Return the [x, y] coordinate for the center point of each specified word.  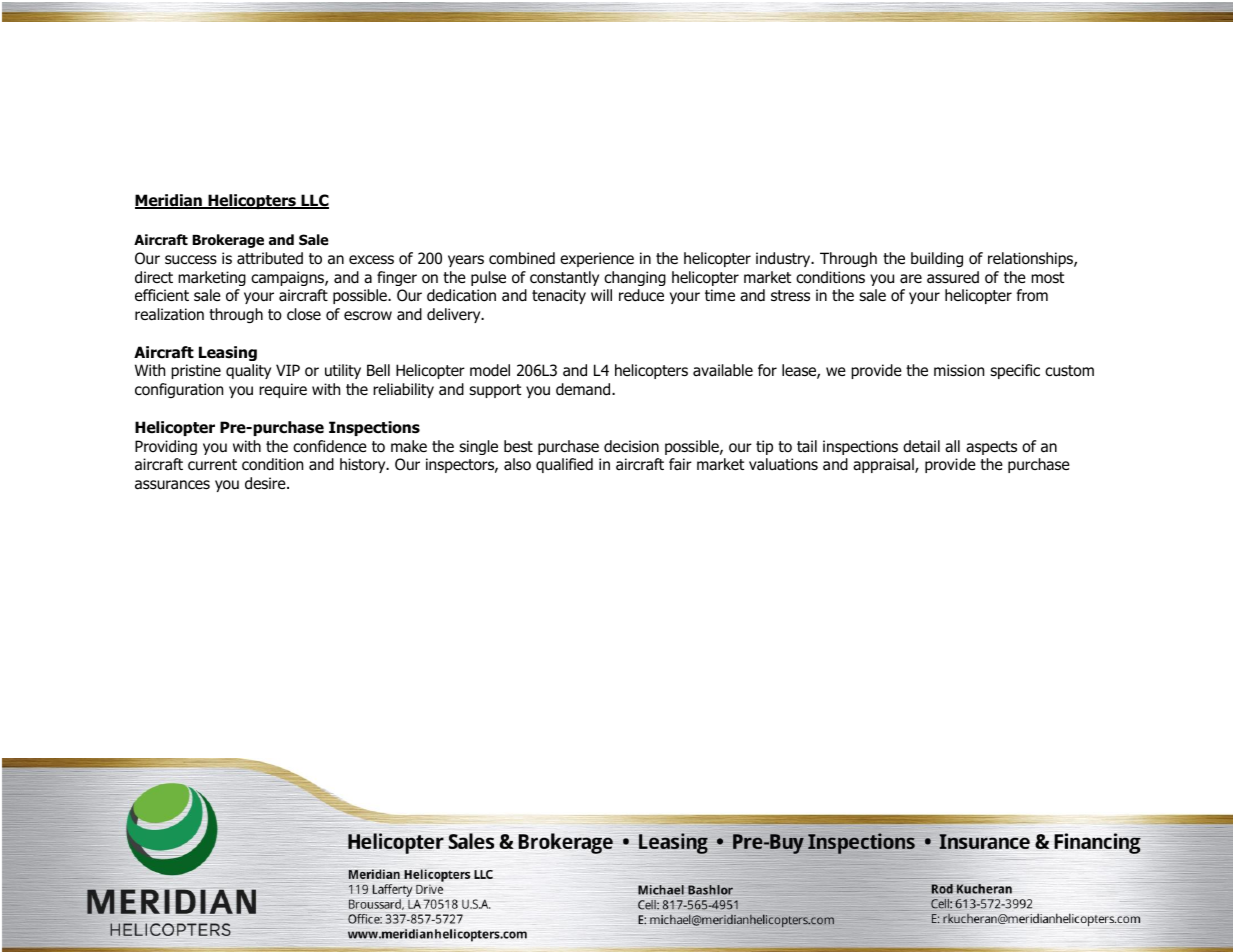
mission [959, 370]
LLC [314, 201]
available [723, 370]
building [937, 259]
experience [597, 259]
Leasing [228, 353]
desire [266, 483]
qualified [564, 465]
